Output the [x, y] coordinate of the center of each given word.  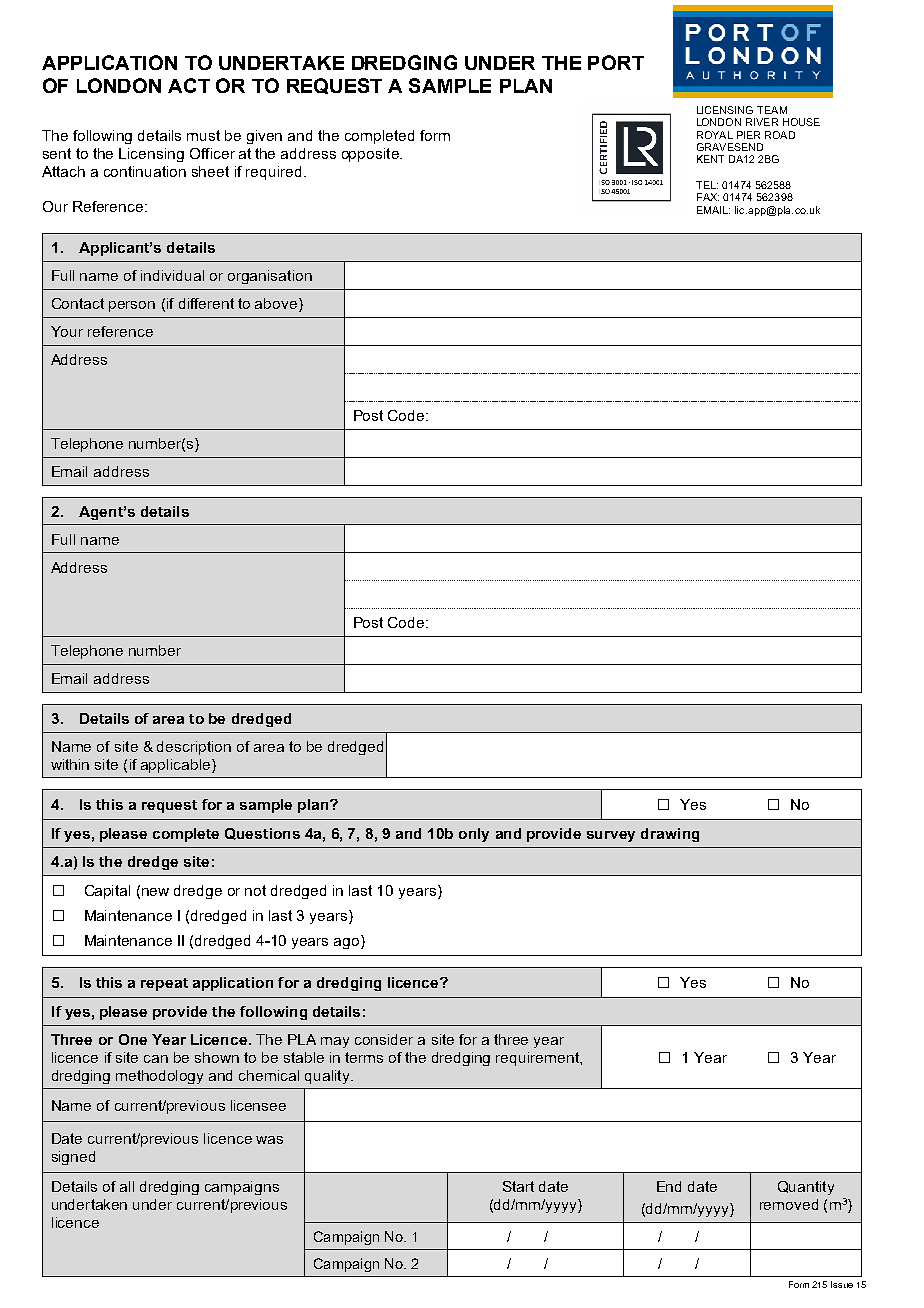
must [203, 135]
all [127, 1186]
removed [789, 1204]
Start [518, 1186]
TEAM [772, 110]
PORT [616, 62]
